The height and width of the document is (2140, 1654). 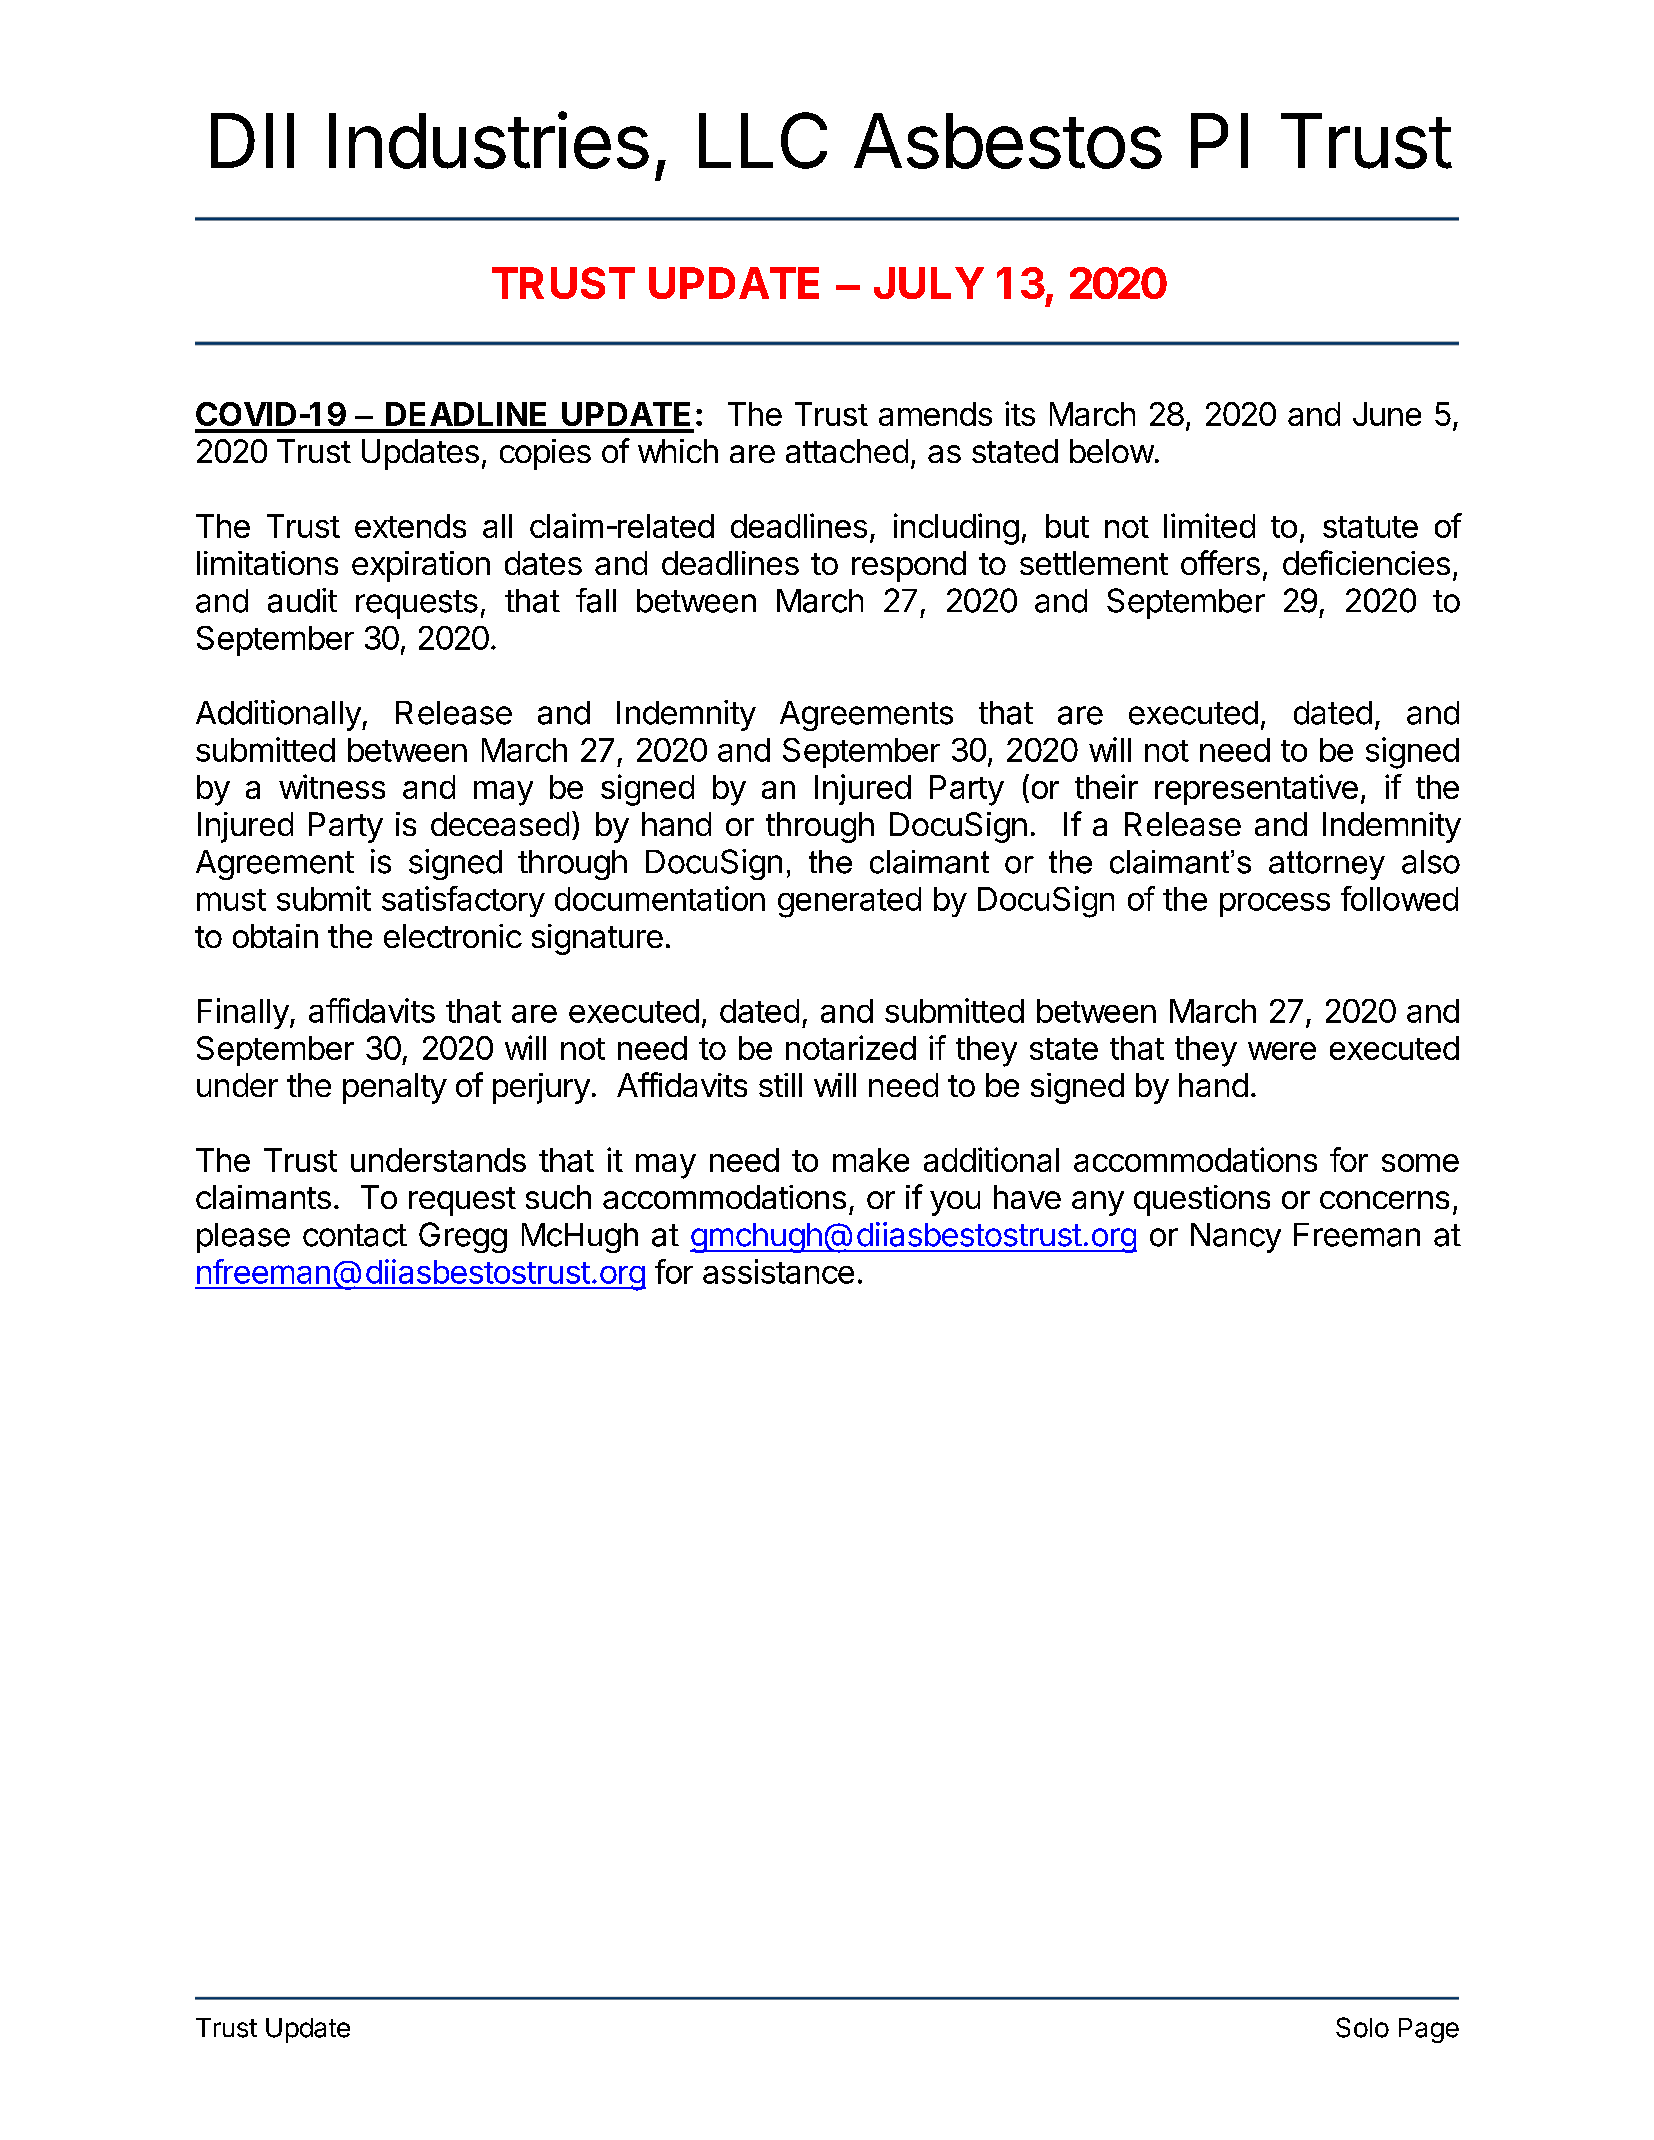 I want to click on representative, so click(x=1256, y=789).
